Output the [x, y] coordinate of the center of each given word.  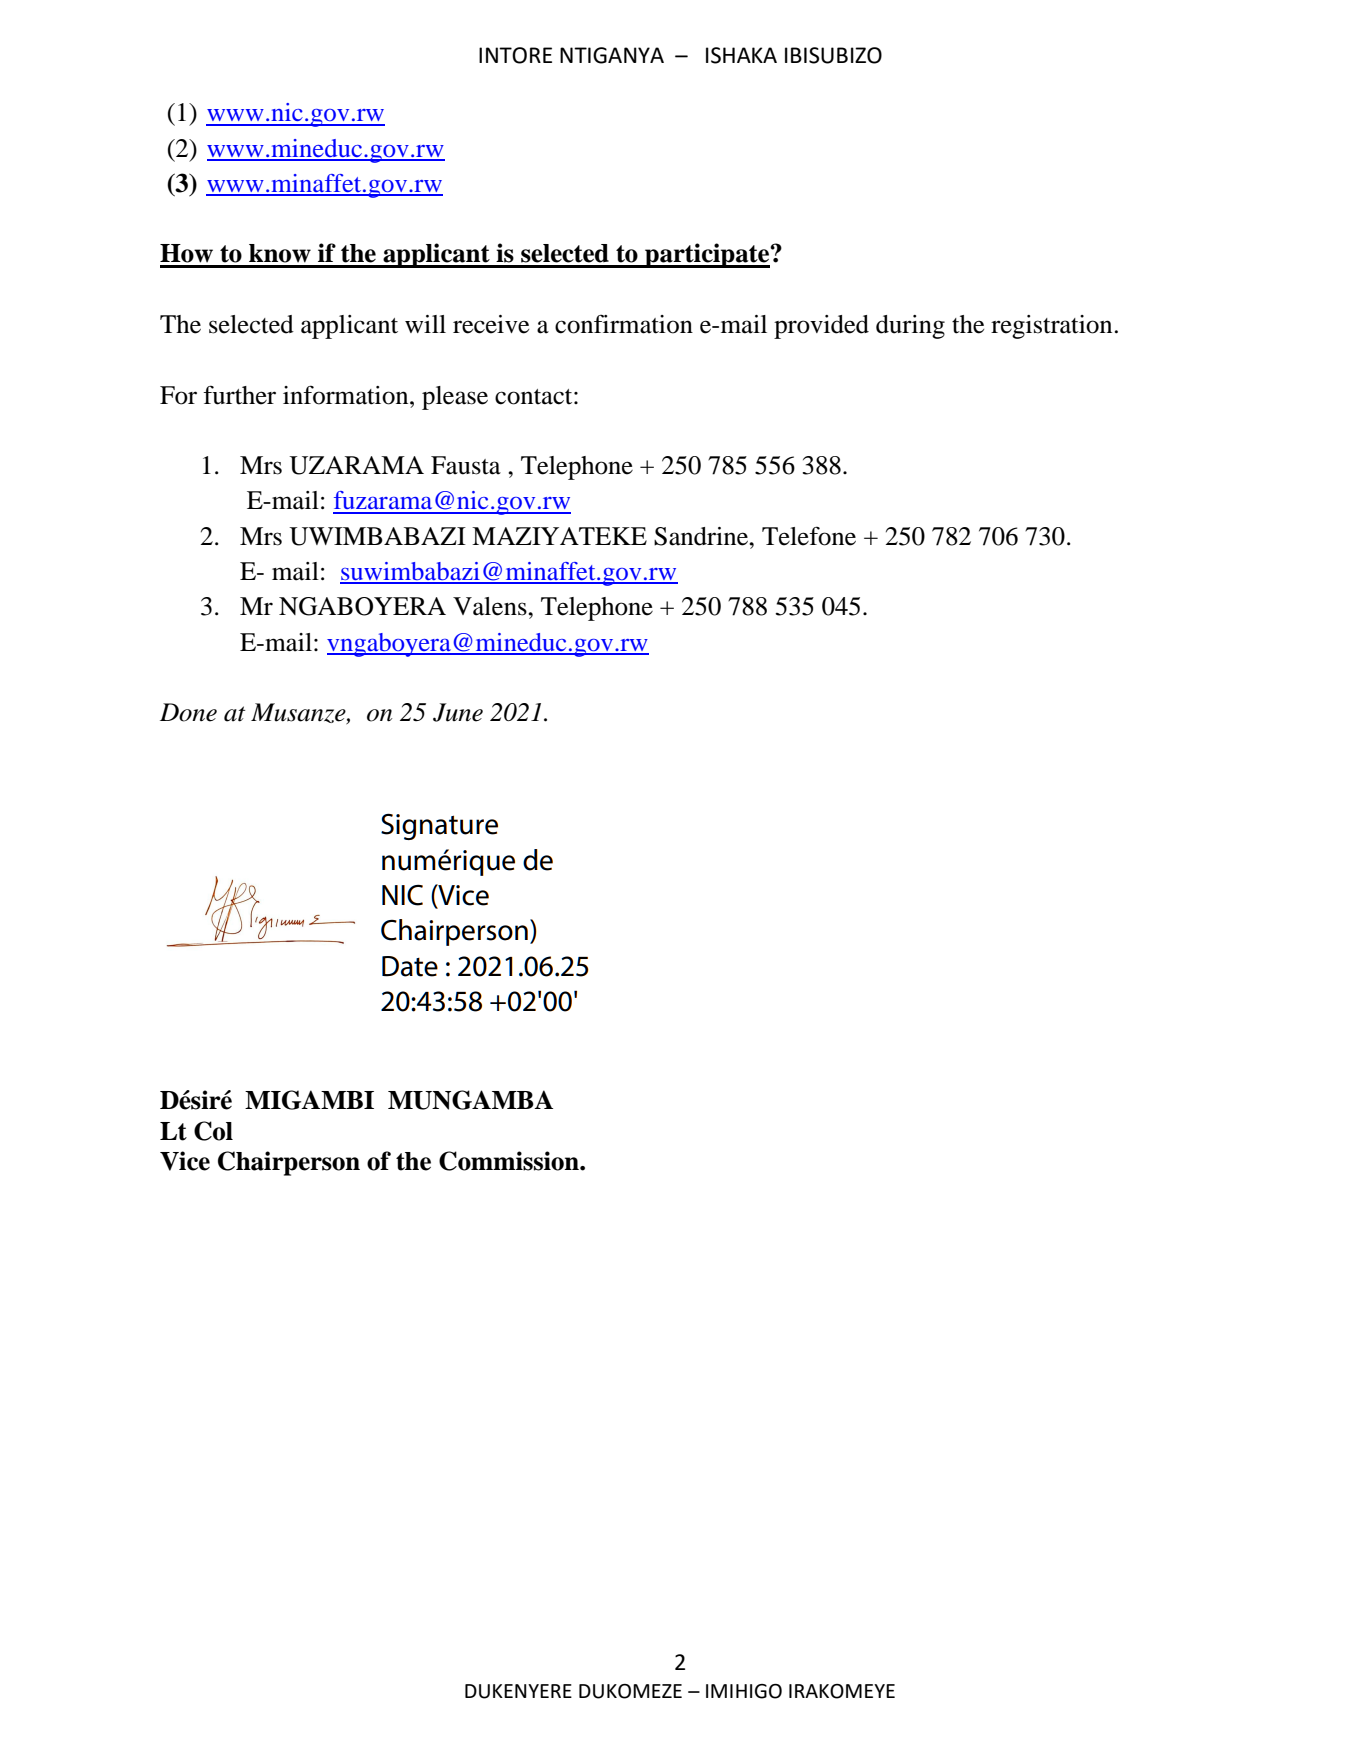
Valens [491, 606]
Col [213, 1131]
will [425, 324]
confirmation [624, 324]
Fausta [466, 465]
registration [1051, 327]
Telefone [809, 536]
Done [188, 712]
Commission [510, 1161]
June [458, 712]
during [910, 327]
